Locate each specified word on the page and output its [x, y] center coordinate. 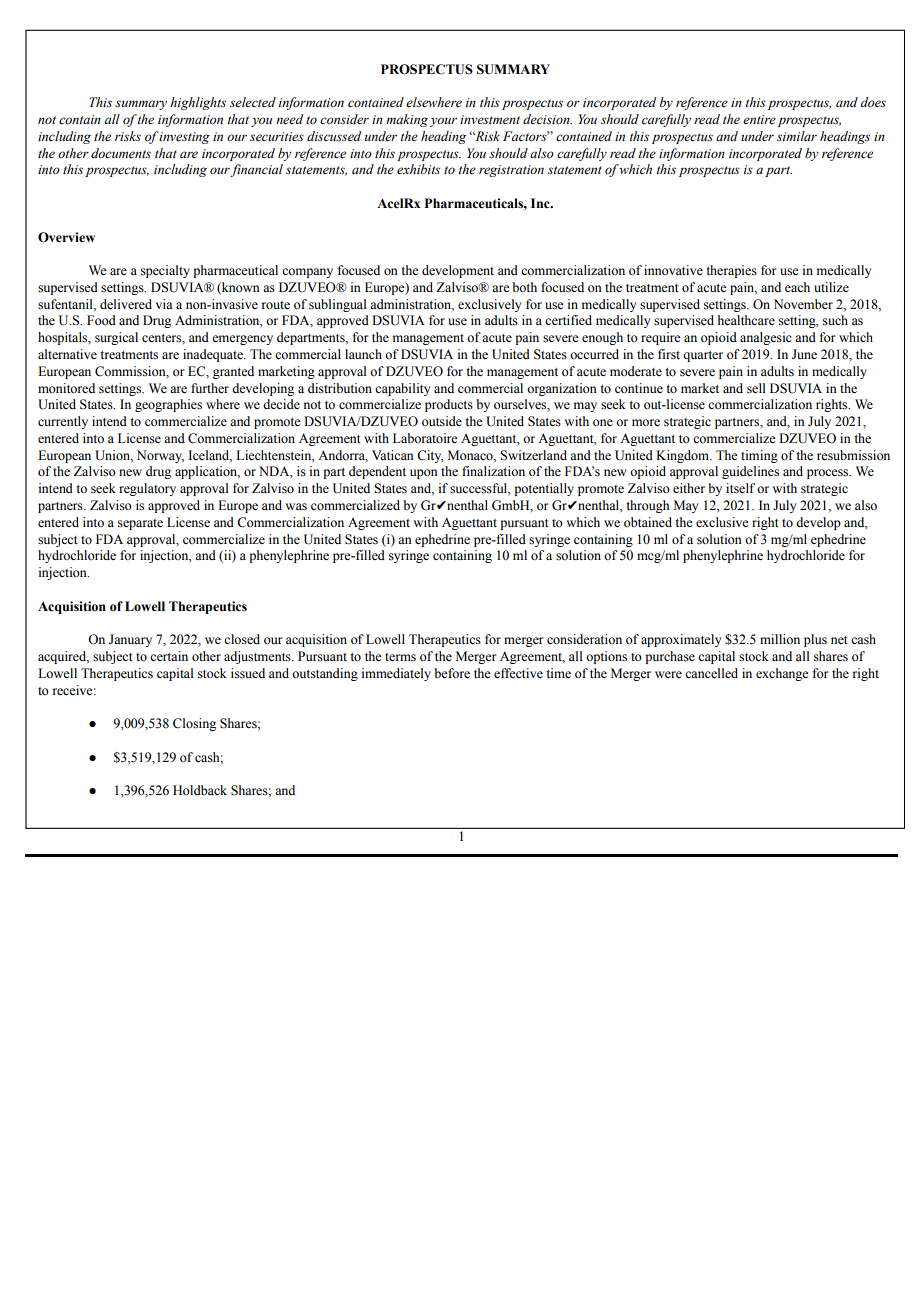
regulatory [147, 489]
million [780, 639]
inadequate [214, 355]
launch [363, 354]
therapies [731, 271]
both [524, 287]
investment [490, 119]
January [130, 640]
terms [400, 657]
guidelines [750, 472]
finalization [493, 471]
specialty [165, 271]
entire [759, 119]
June [804, 354]
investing [184, 138]
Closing [194, 724]
